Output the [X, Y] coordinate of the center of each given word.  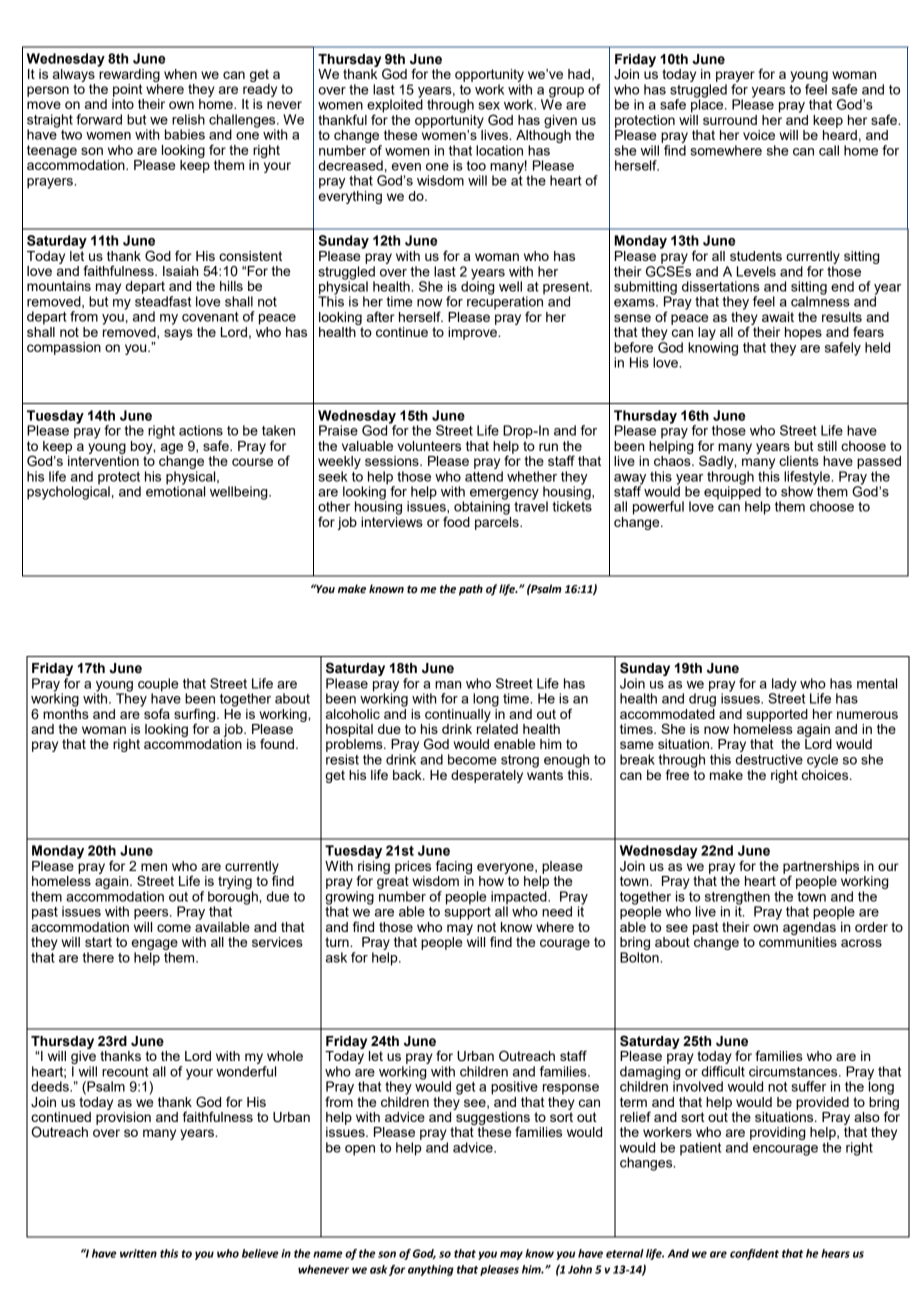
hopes [803, 333]
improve [473, 332]
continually [458, 715]
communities [798, 940]
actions [201, 430]
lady [783, 686]
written [138, 1253]
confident [754, 1254]
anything [431, 1270]
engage [155, 944]
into [123, 104]
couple [158, 686]
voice [759, 135]
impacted [520, 899]
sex [489, 106]
